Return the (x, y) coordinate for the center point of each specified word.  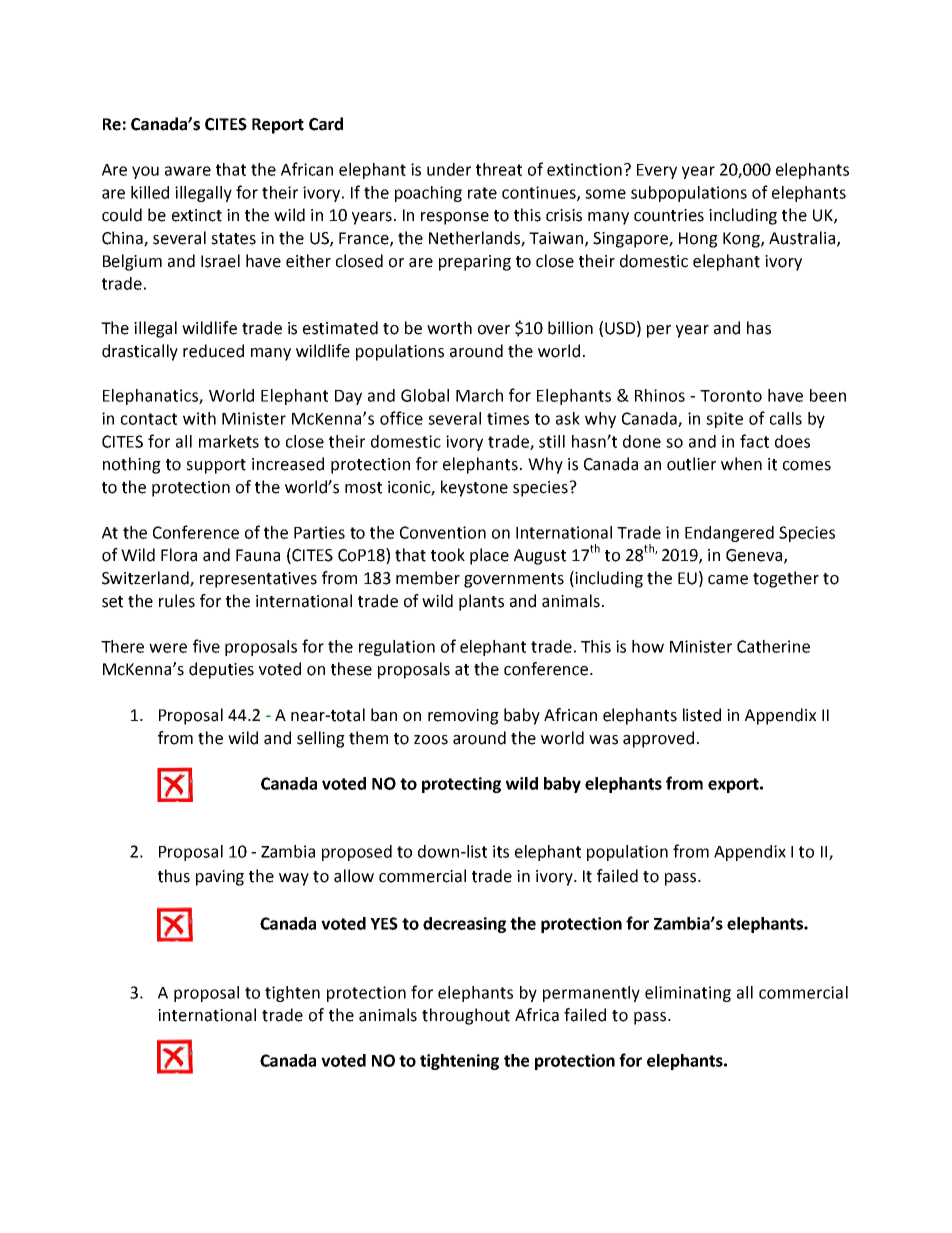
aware (188, 171)
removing (463, 717)
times (508, 418)
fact (754, 441)
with (199, 418)
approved (658, 739)
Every (657, 171)
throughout (466, 1016)
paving (220, 878)
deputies (221, 670)
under (449, 169)
